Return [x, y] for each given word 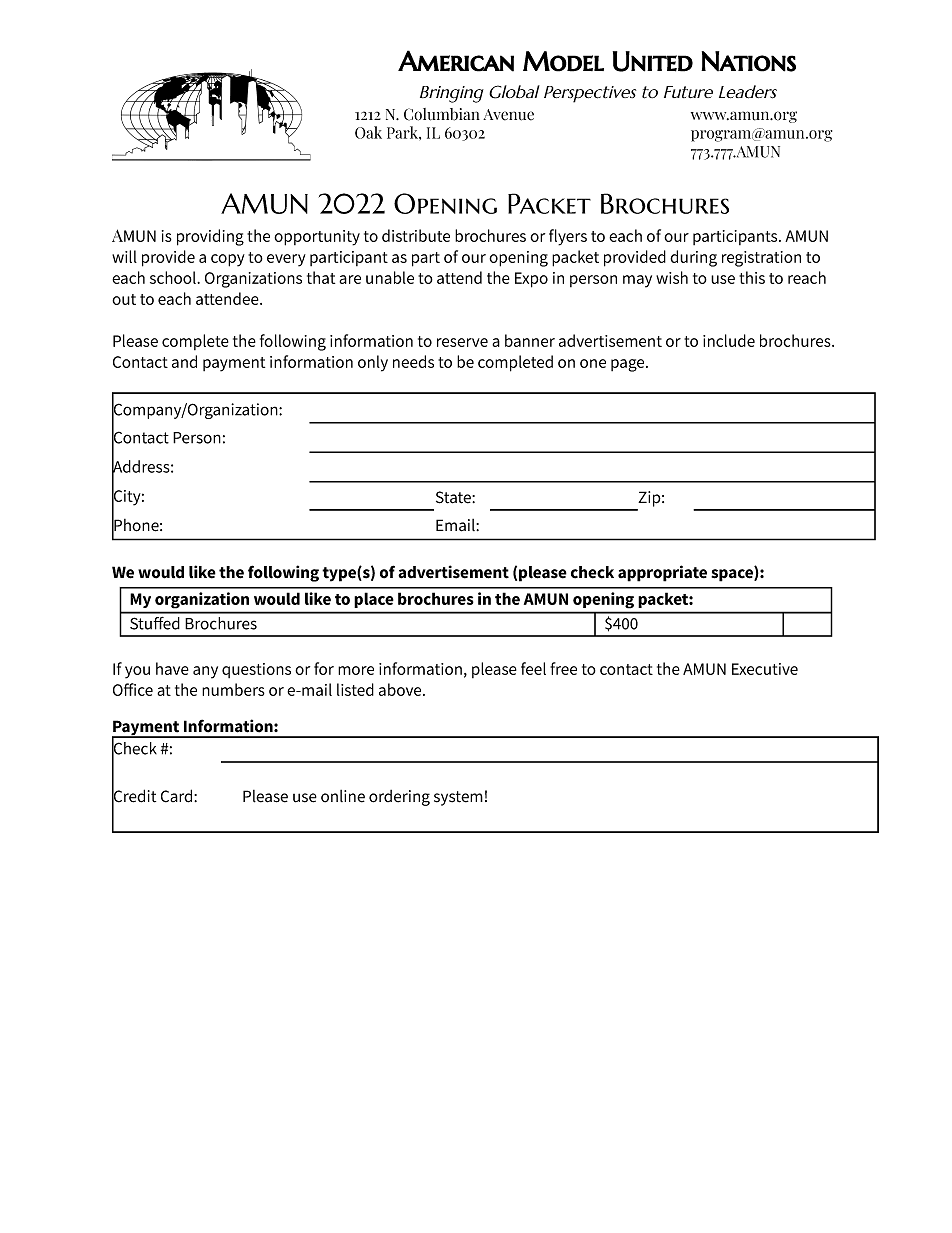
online [343, 796]
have [172, 668]
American [456, 61]
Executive [765, 669]
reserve [462, 342]
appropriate [662, 573]
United [653, 61]
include [729, 340]
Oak [368, 132]
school [174, 277]
